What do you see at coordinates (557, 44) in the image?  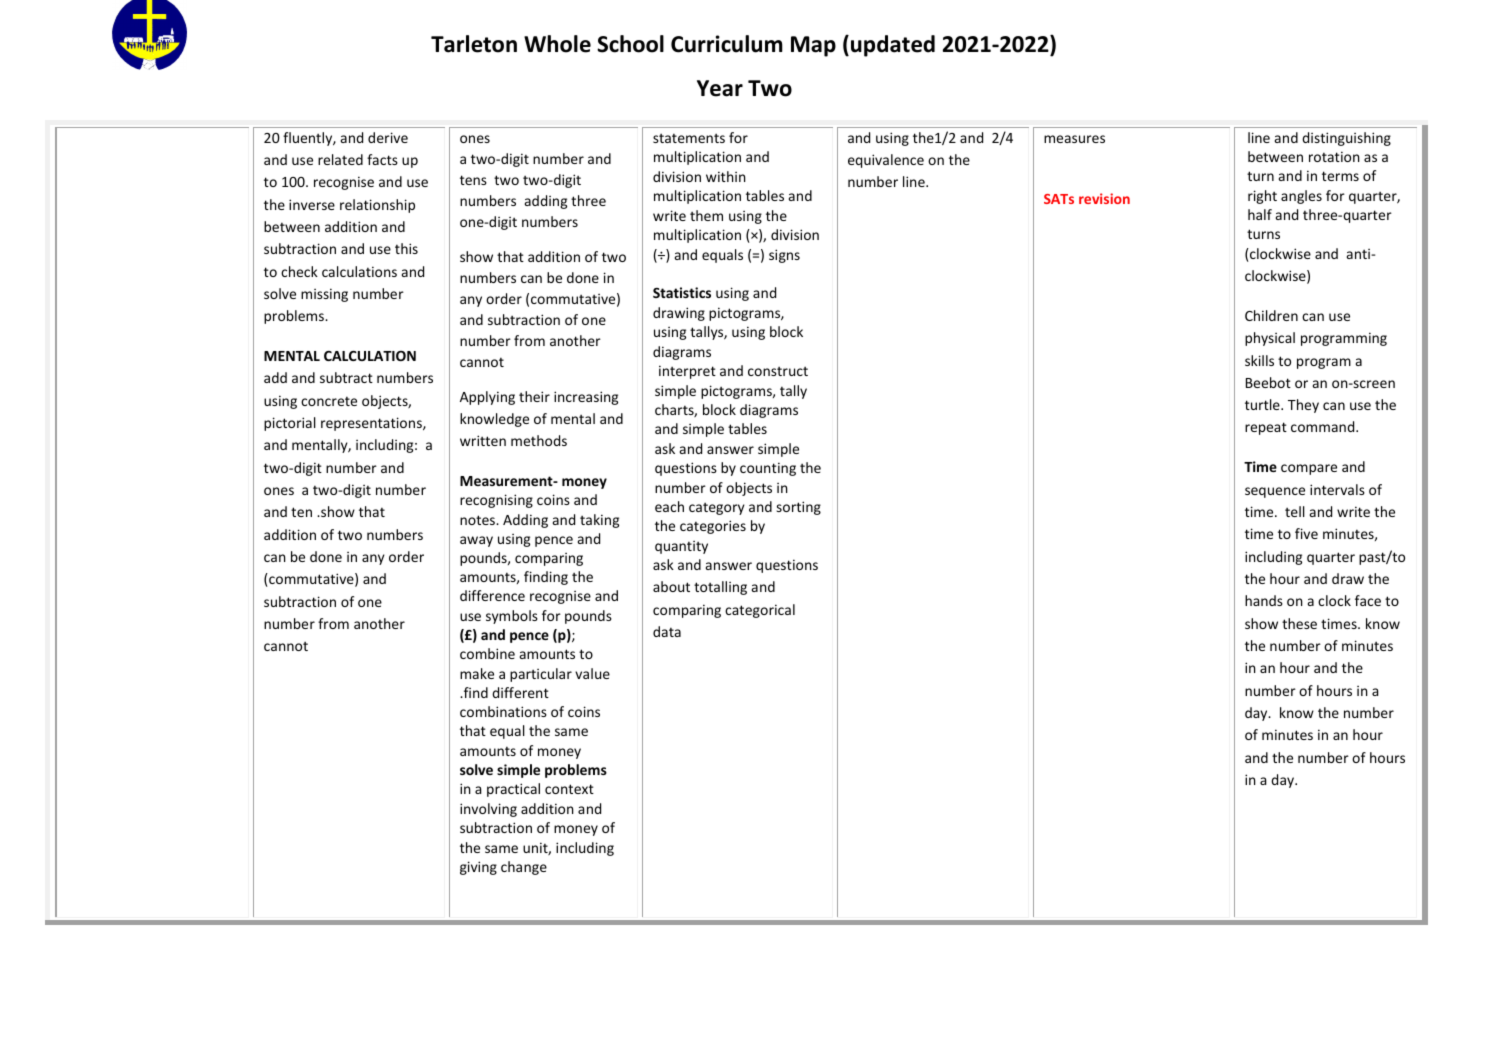 I see `Whole` at bounding box center [557, 44].
